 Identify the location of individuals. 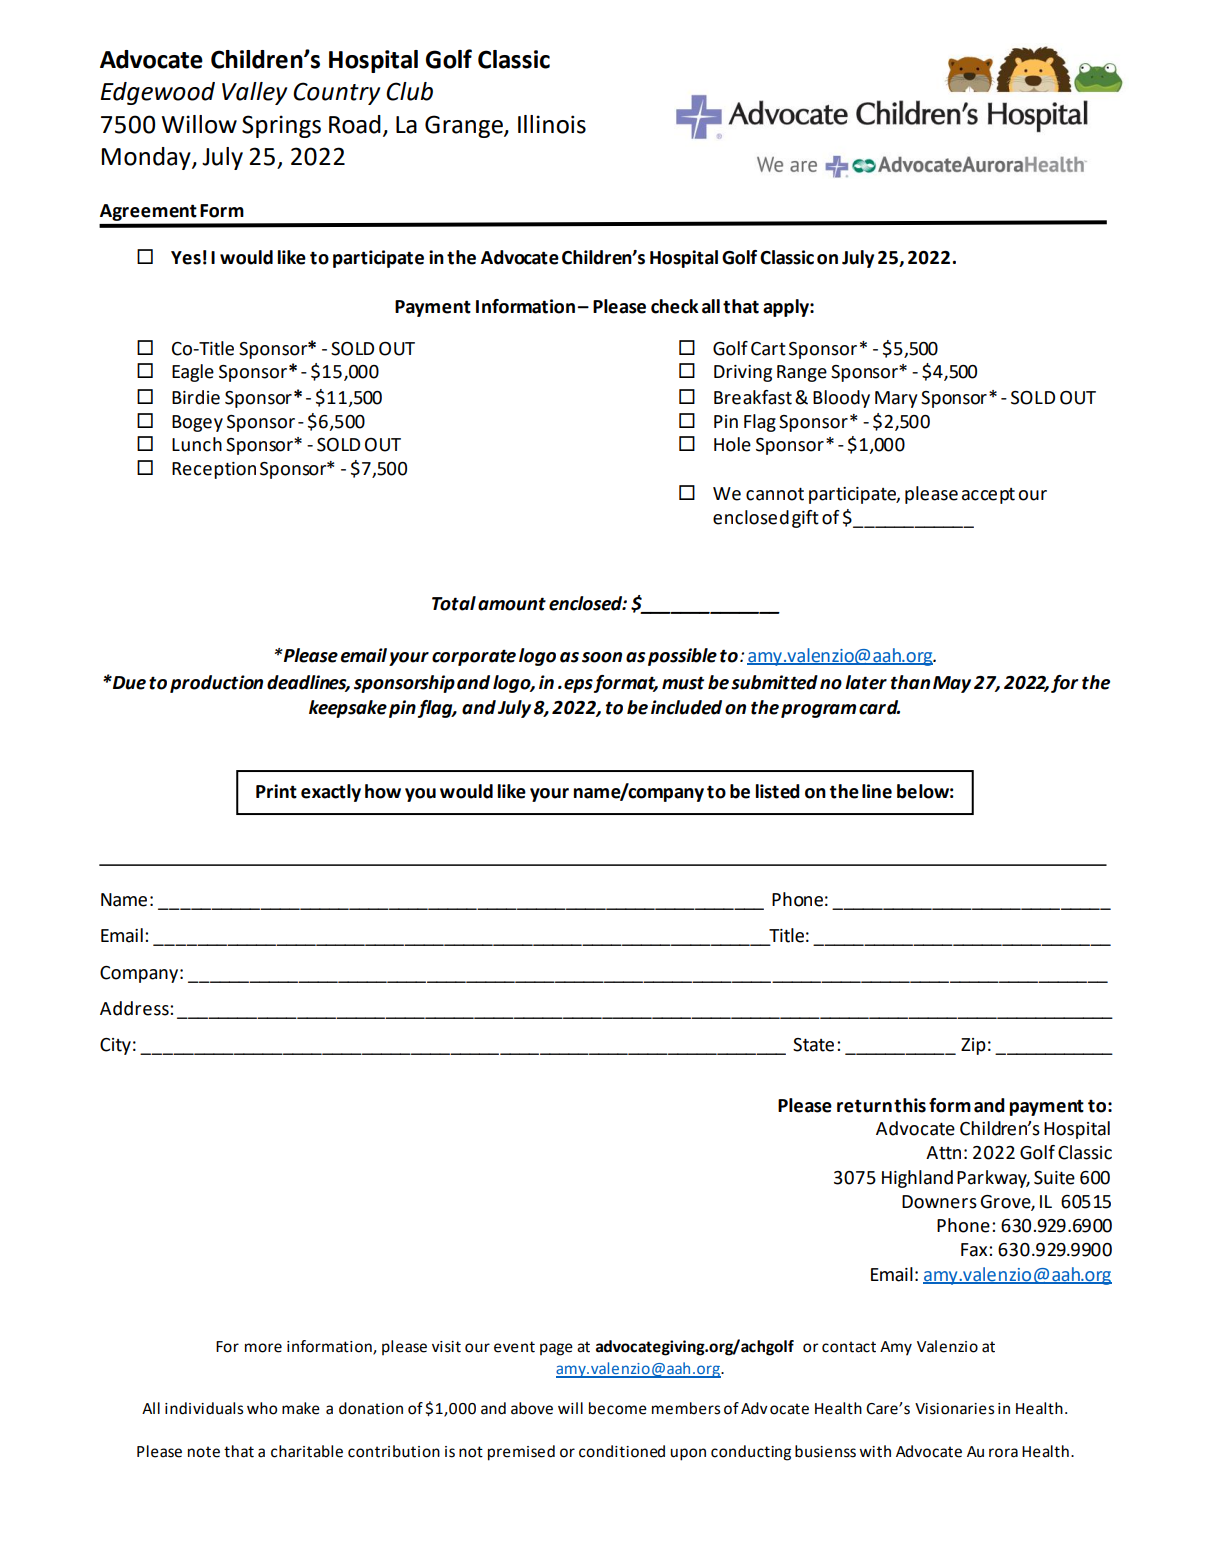
(204, 1408).
